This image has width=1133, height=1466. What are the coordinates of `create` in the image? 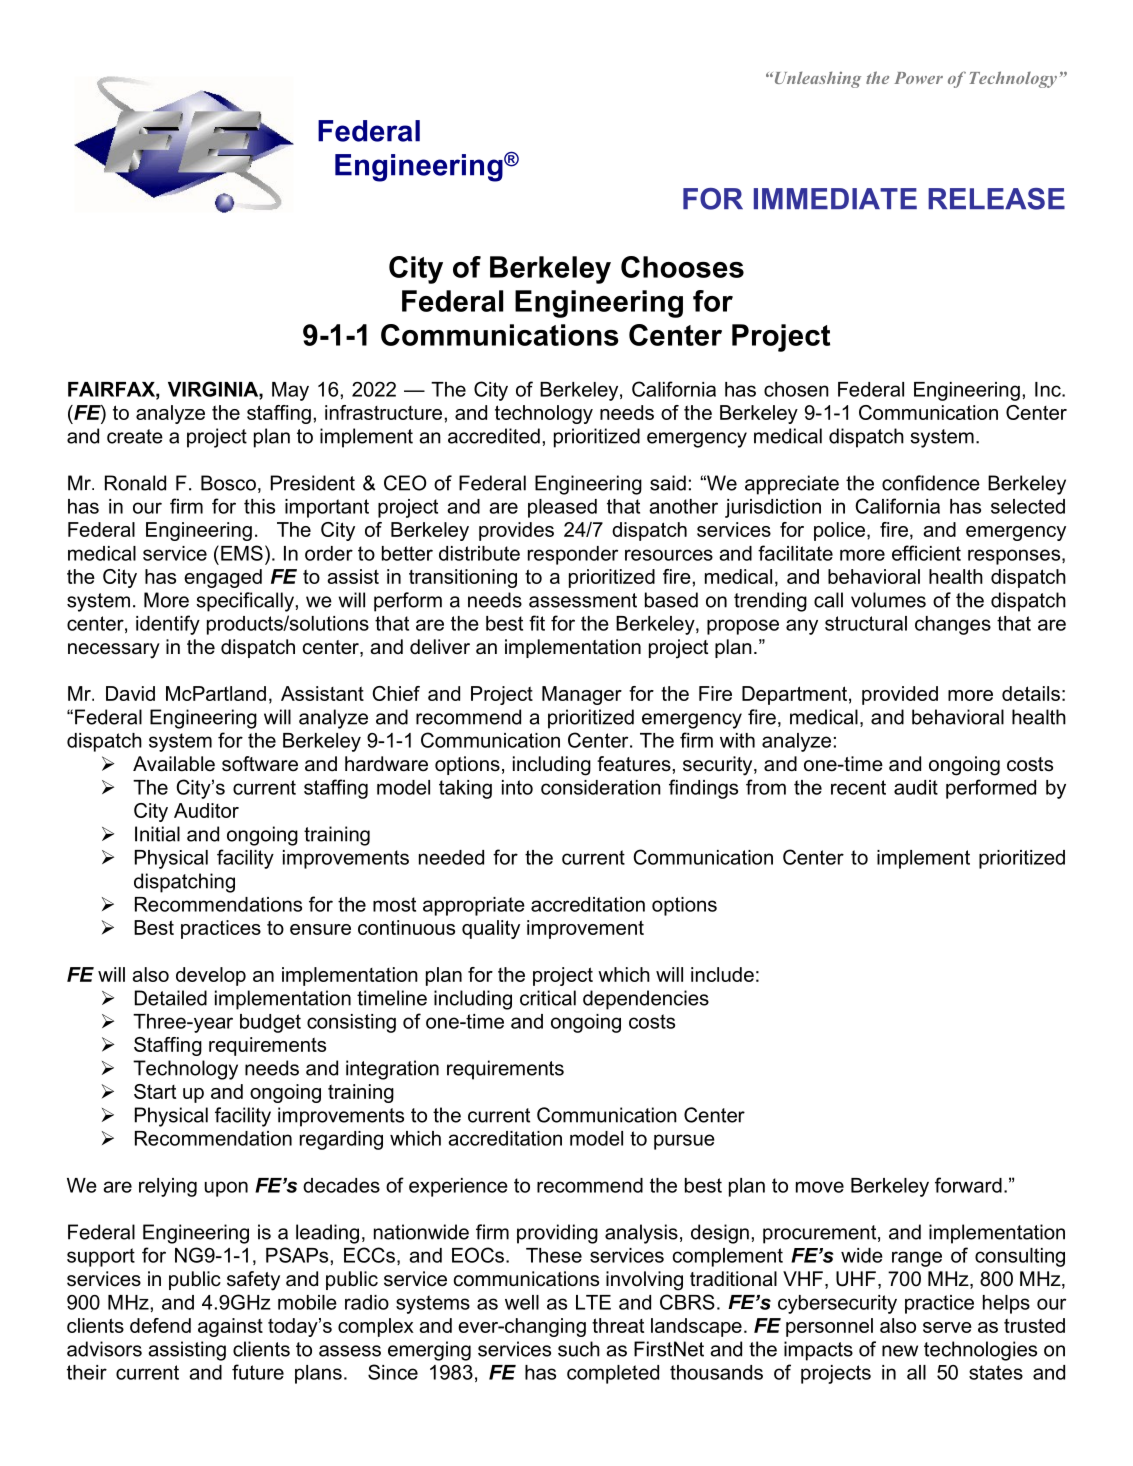 It's located at (135, 436).
